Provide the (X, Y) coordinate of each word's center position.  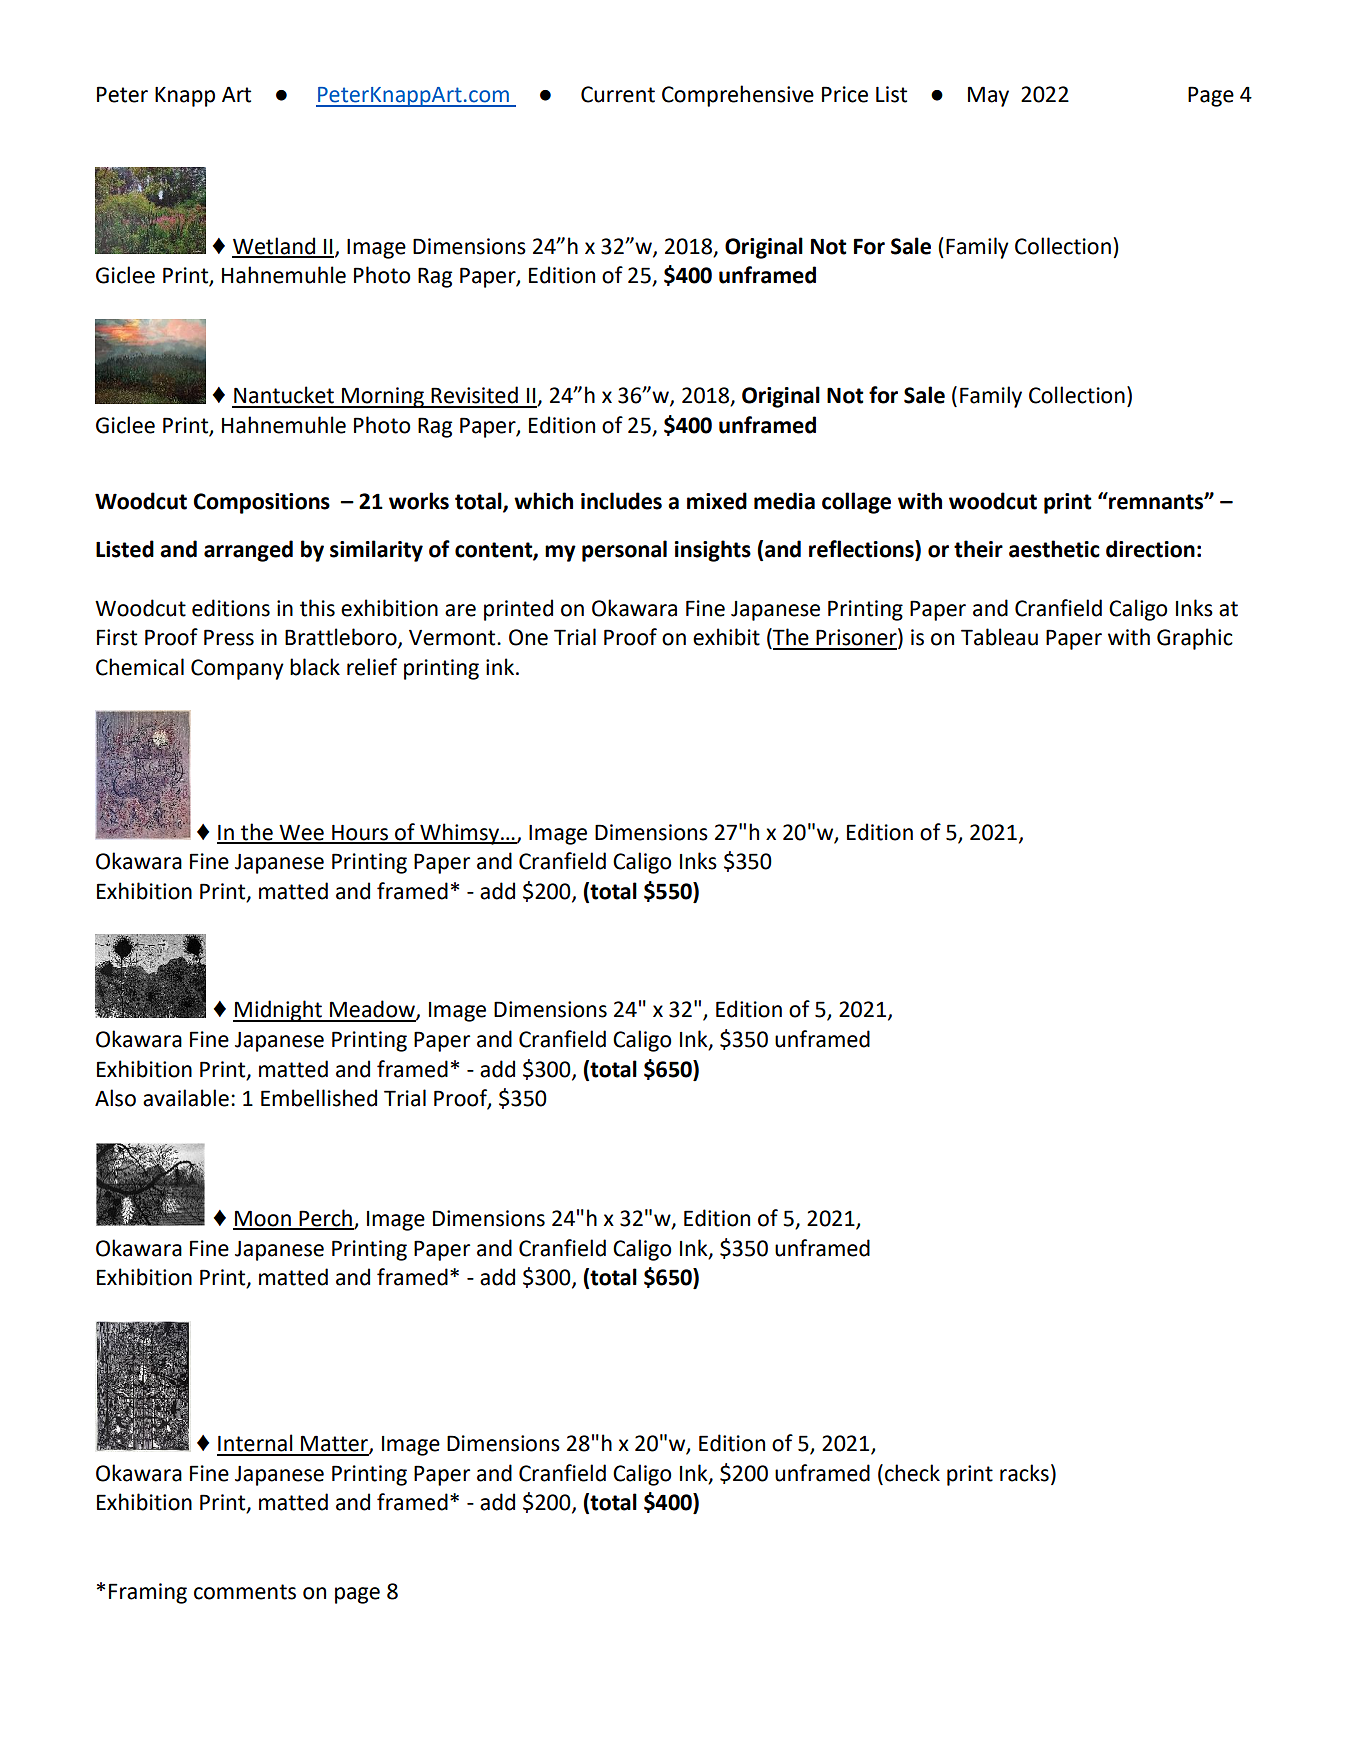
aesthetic (1054, 549)
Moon (263, 1219)
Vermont (453, 638)
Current (618, 94)
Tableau (999, 637)
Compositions (262, 503)
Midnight (278, 1011)
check (912, 1473)
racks (1024, 1473)
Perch (325, 1219)
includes (621, 501)
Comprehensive (738, 96)
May (988, 96)
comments (245, 1592)
